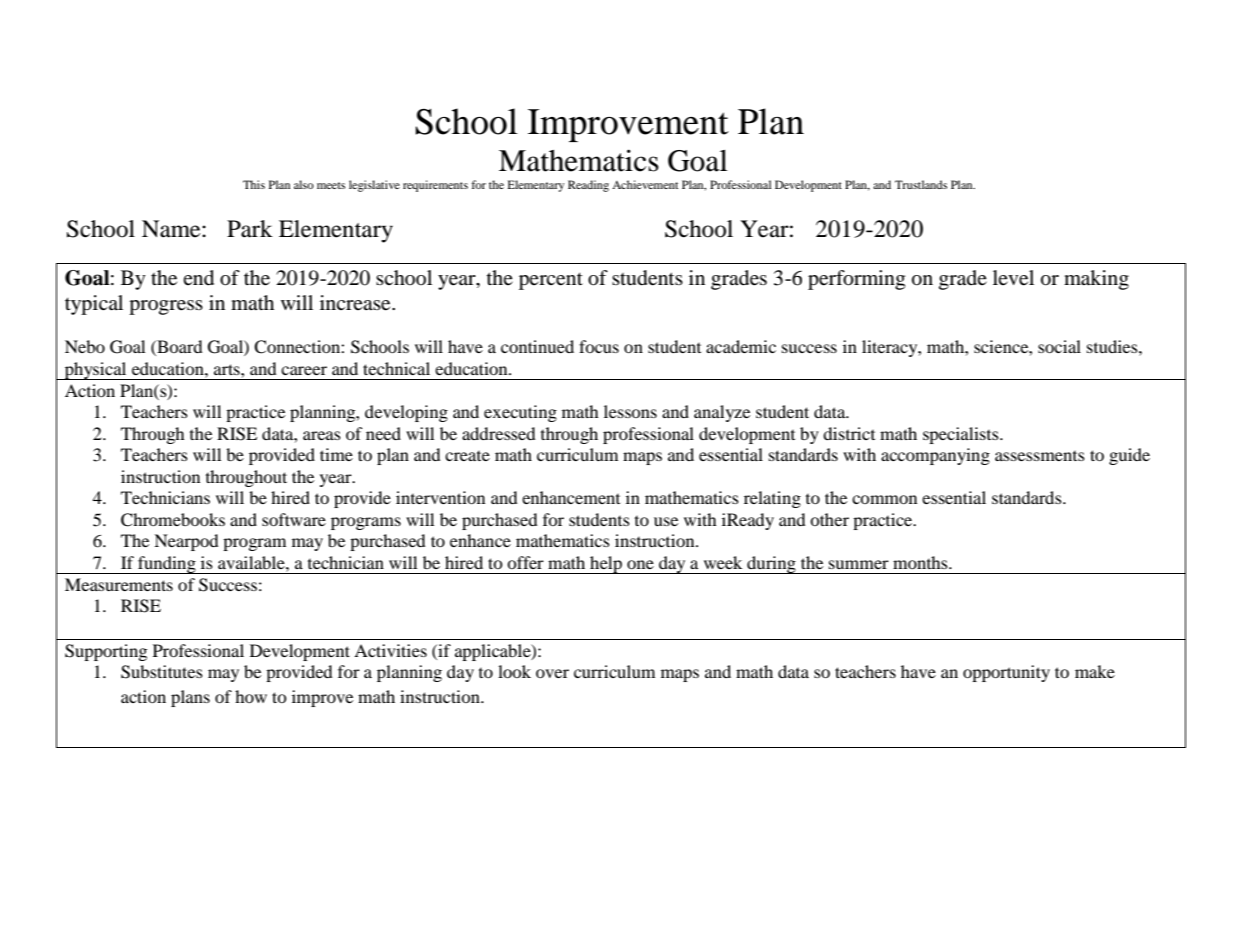 This document has width=1233, height=952. Describe the element at coordinates (162, 672) in the document. I see `Substitutes` at that location.
